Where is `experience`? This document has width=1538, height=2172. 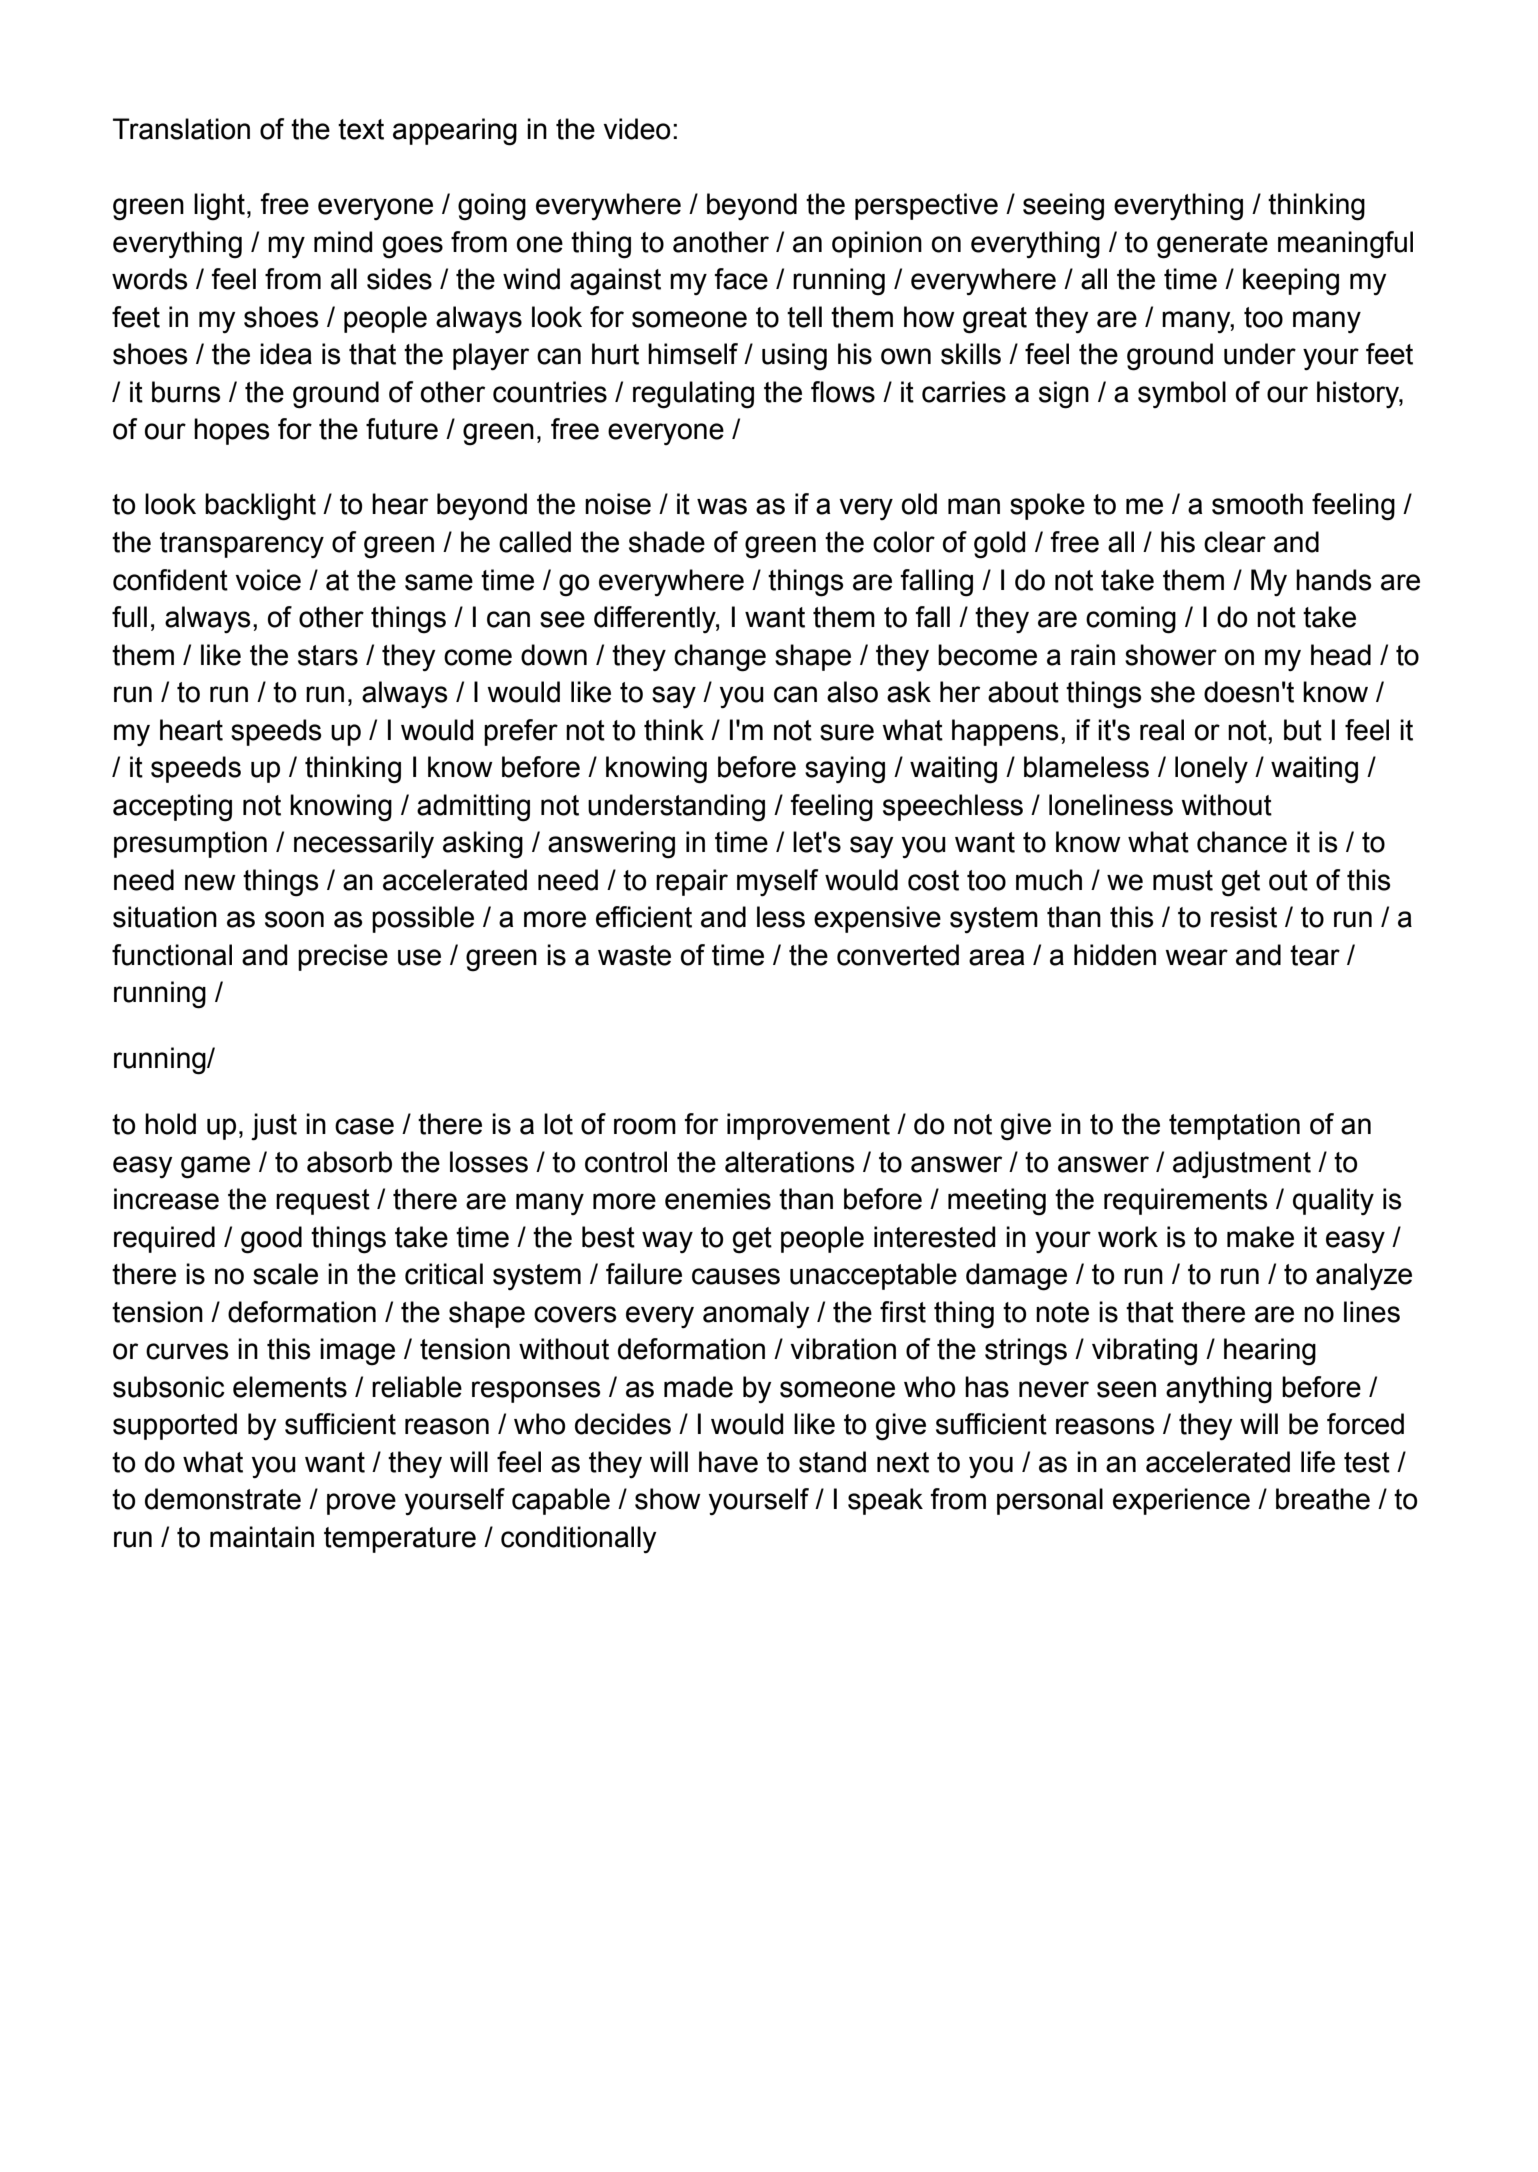 experience is located at coordinates (1181, 1501).
